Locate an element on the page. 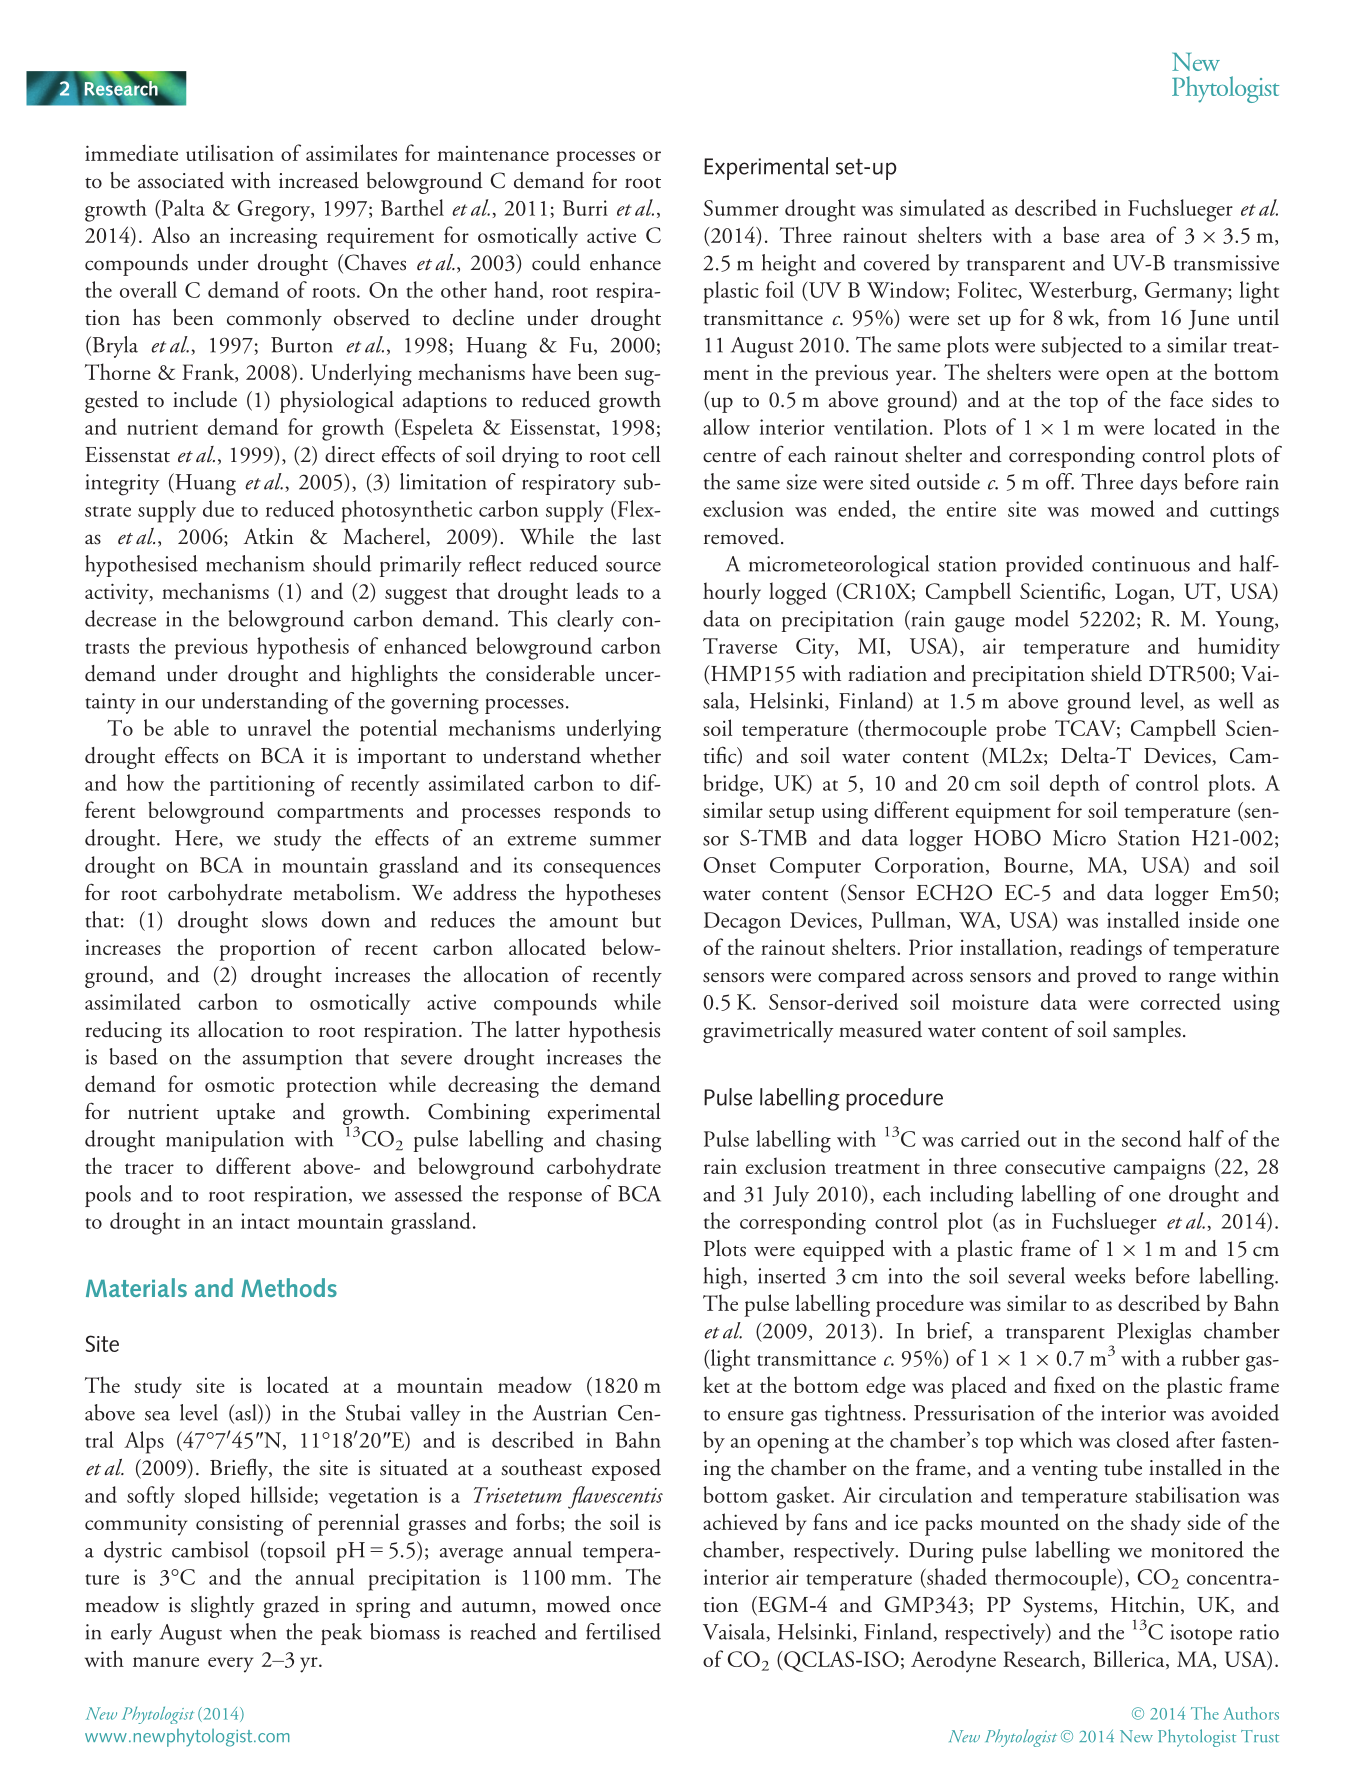 The image size is (1364, 1792). isotope is located at coordinates (1201, 1634).
